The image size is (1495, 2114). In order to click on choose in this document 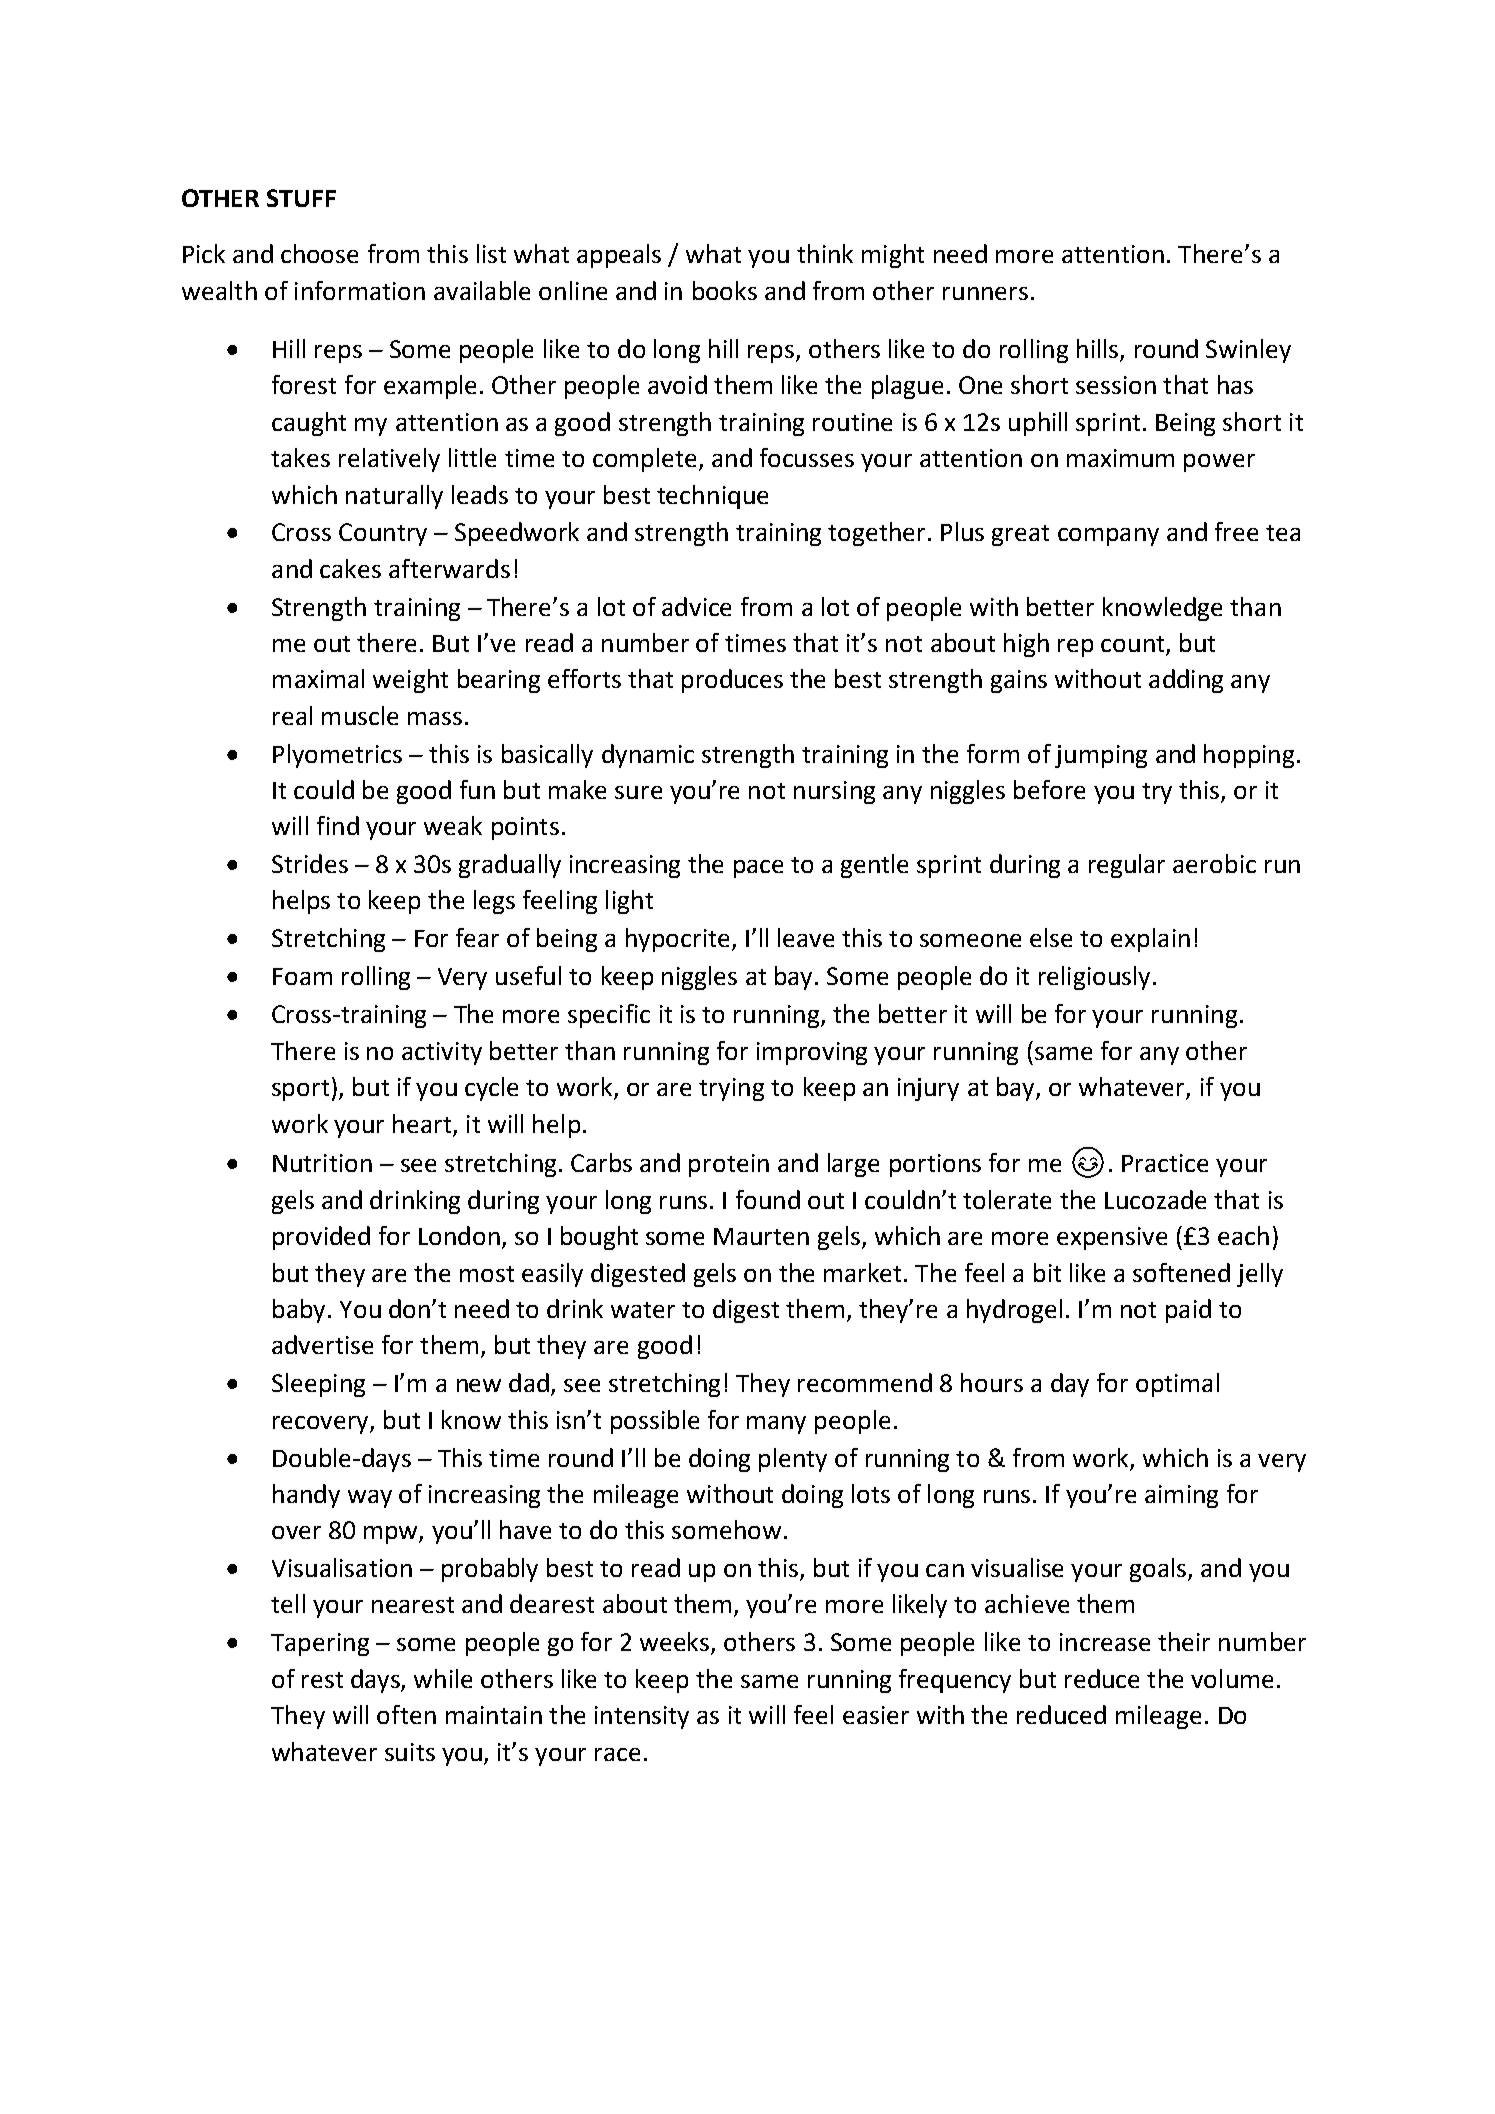, I will do `click(319, 253)`.
